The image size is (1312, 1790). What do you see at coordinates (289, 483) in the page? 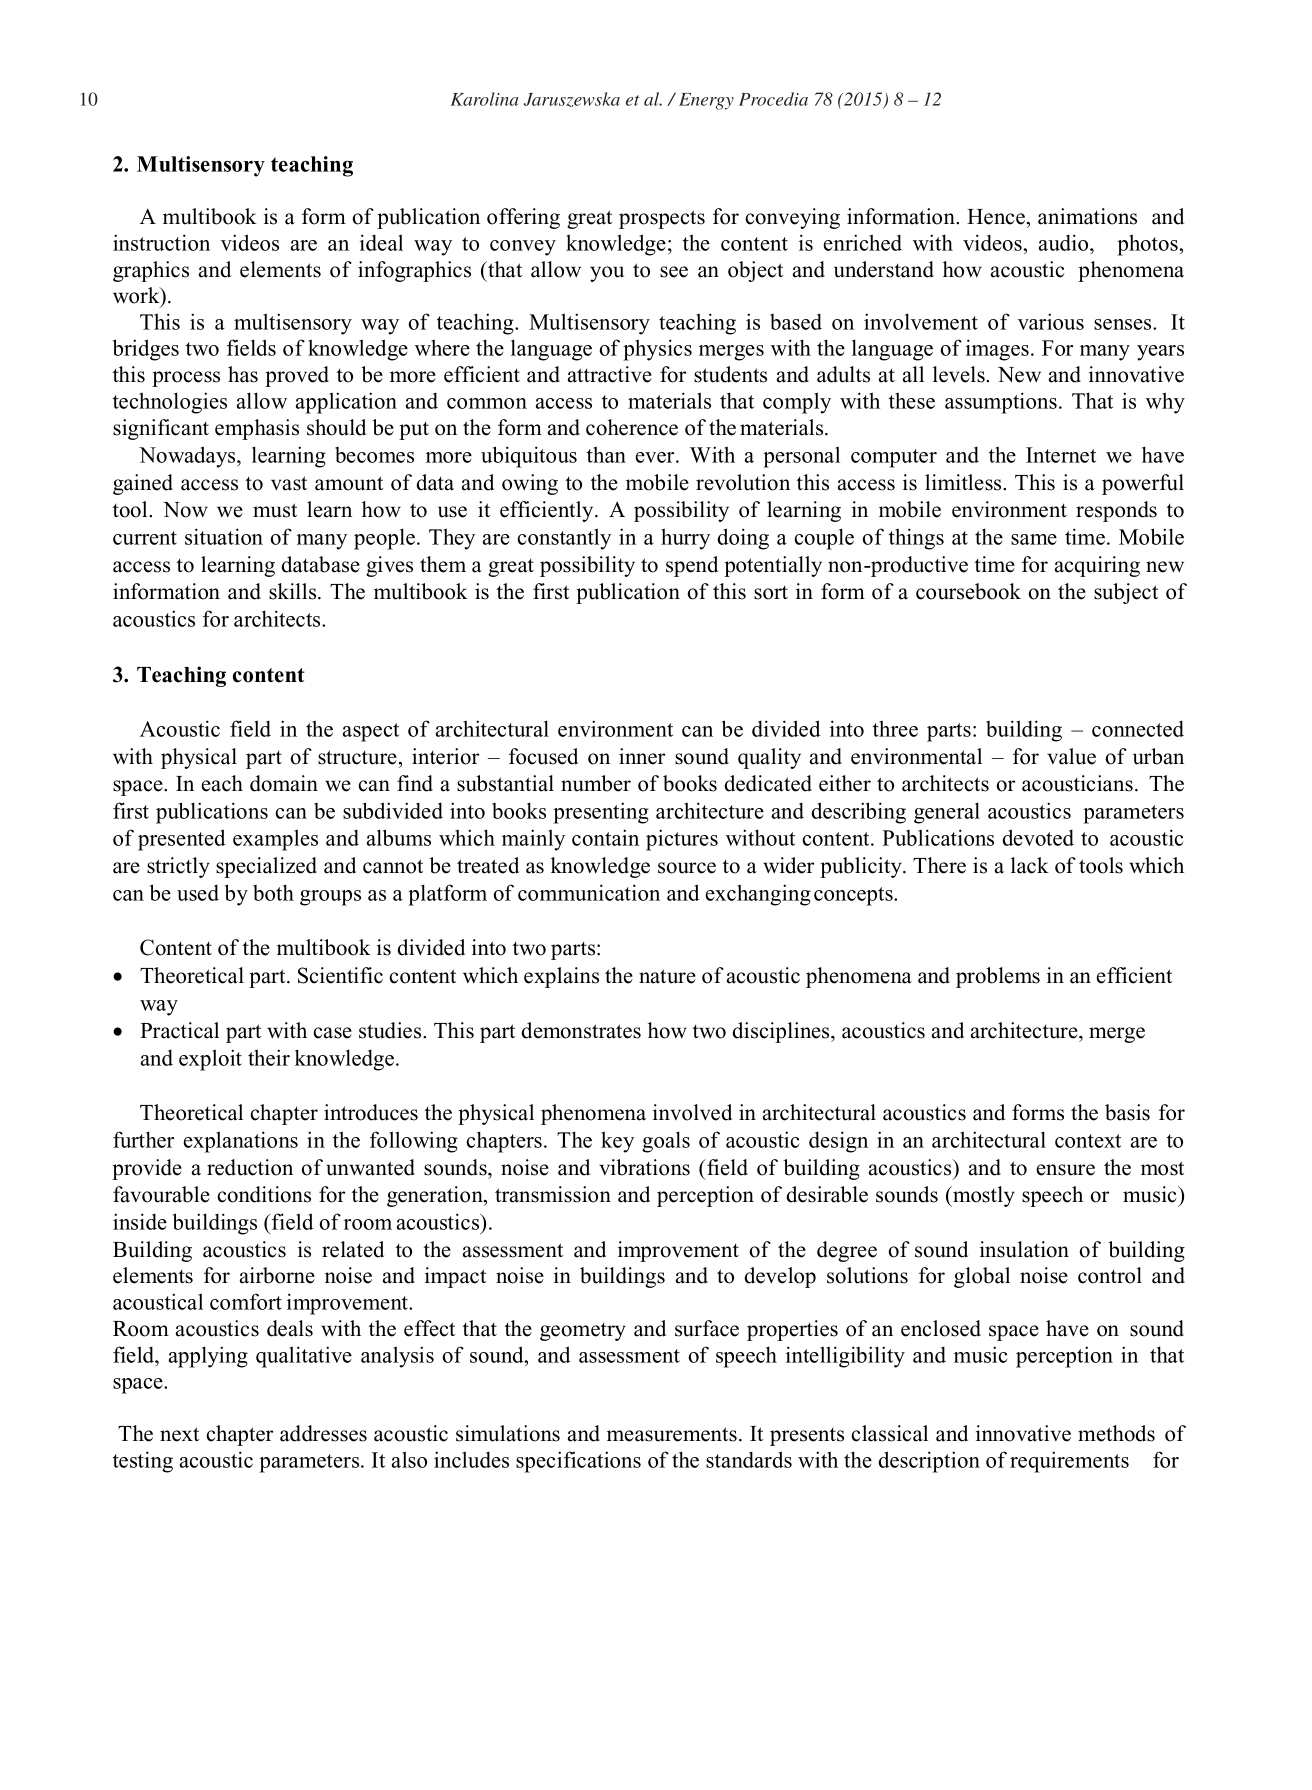
I see `vast` at bounding box center [289, 483].
